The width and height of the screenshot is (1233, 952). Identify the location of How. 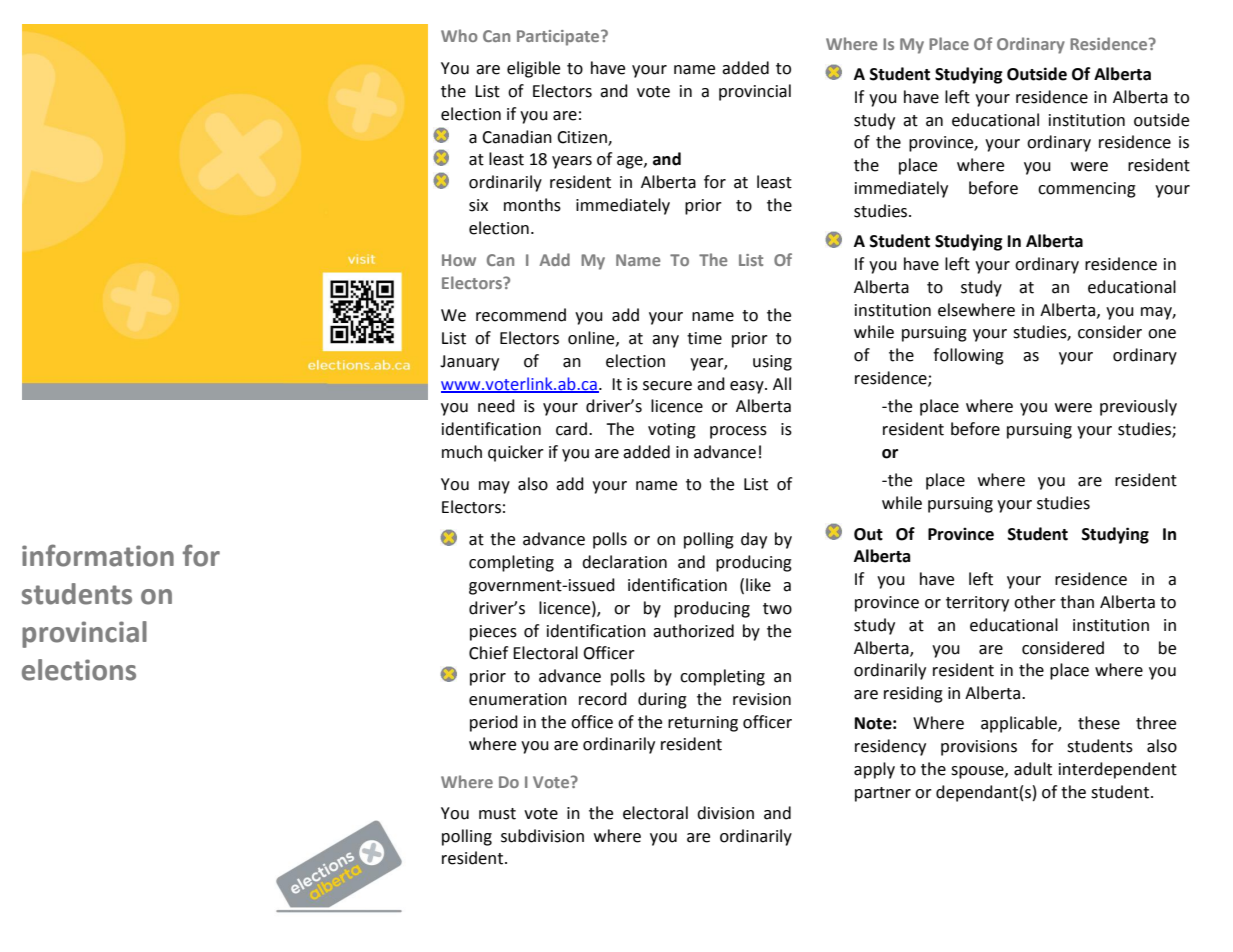
(459, 260).
